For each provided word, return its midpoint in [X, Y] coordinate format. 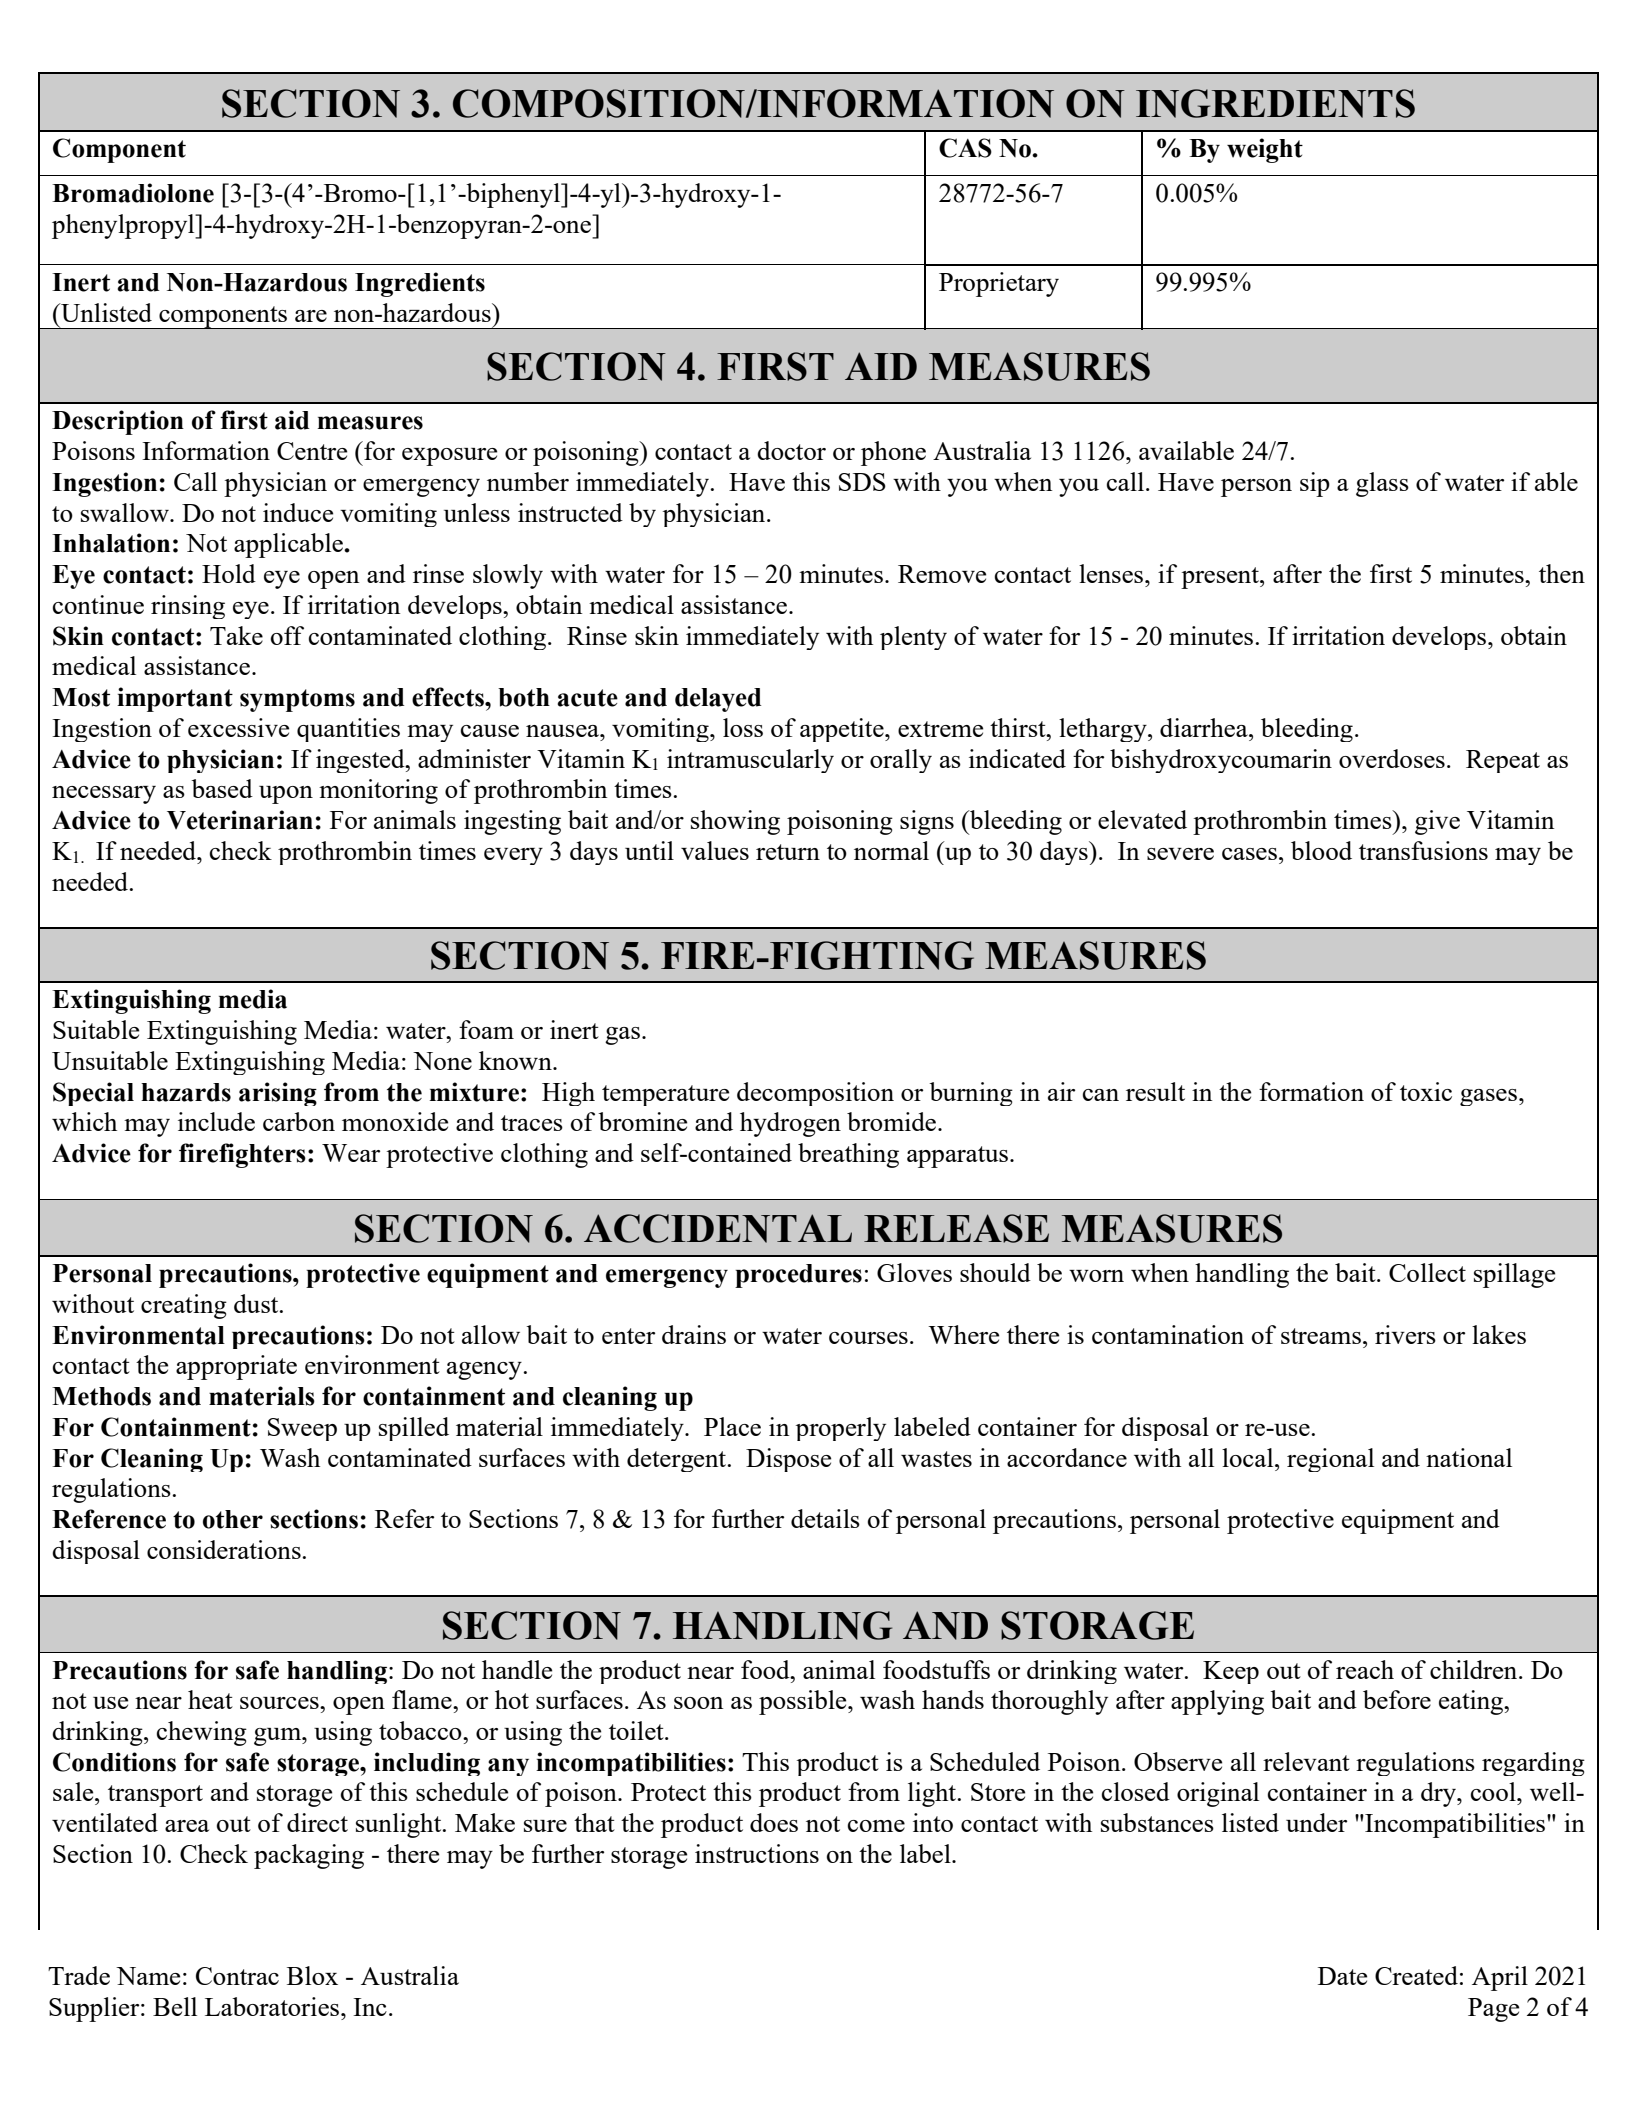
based [222, 788]
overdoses [1392, 758]
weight [1265, 150]
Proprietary [999, 284]
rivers [1405, 1334]
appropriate [236, 1367]
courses [868, 1338]
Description [118, 422]
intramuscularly [750, 761]
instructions [757, 1853]
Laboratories [273, 2006]
